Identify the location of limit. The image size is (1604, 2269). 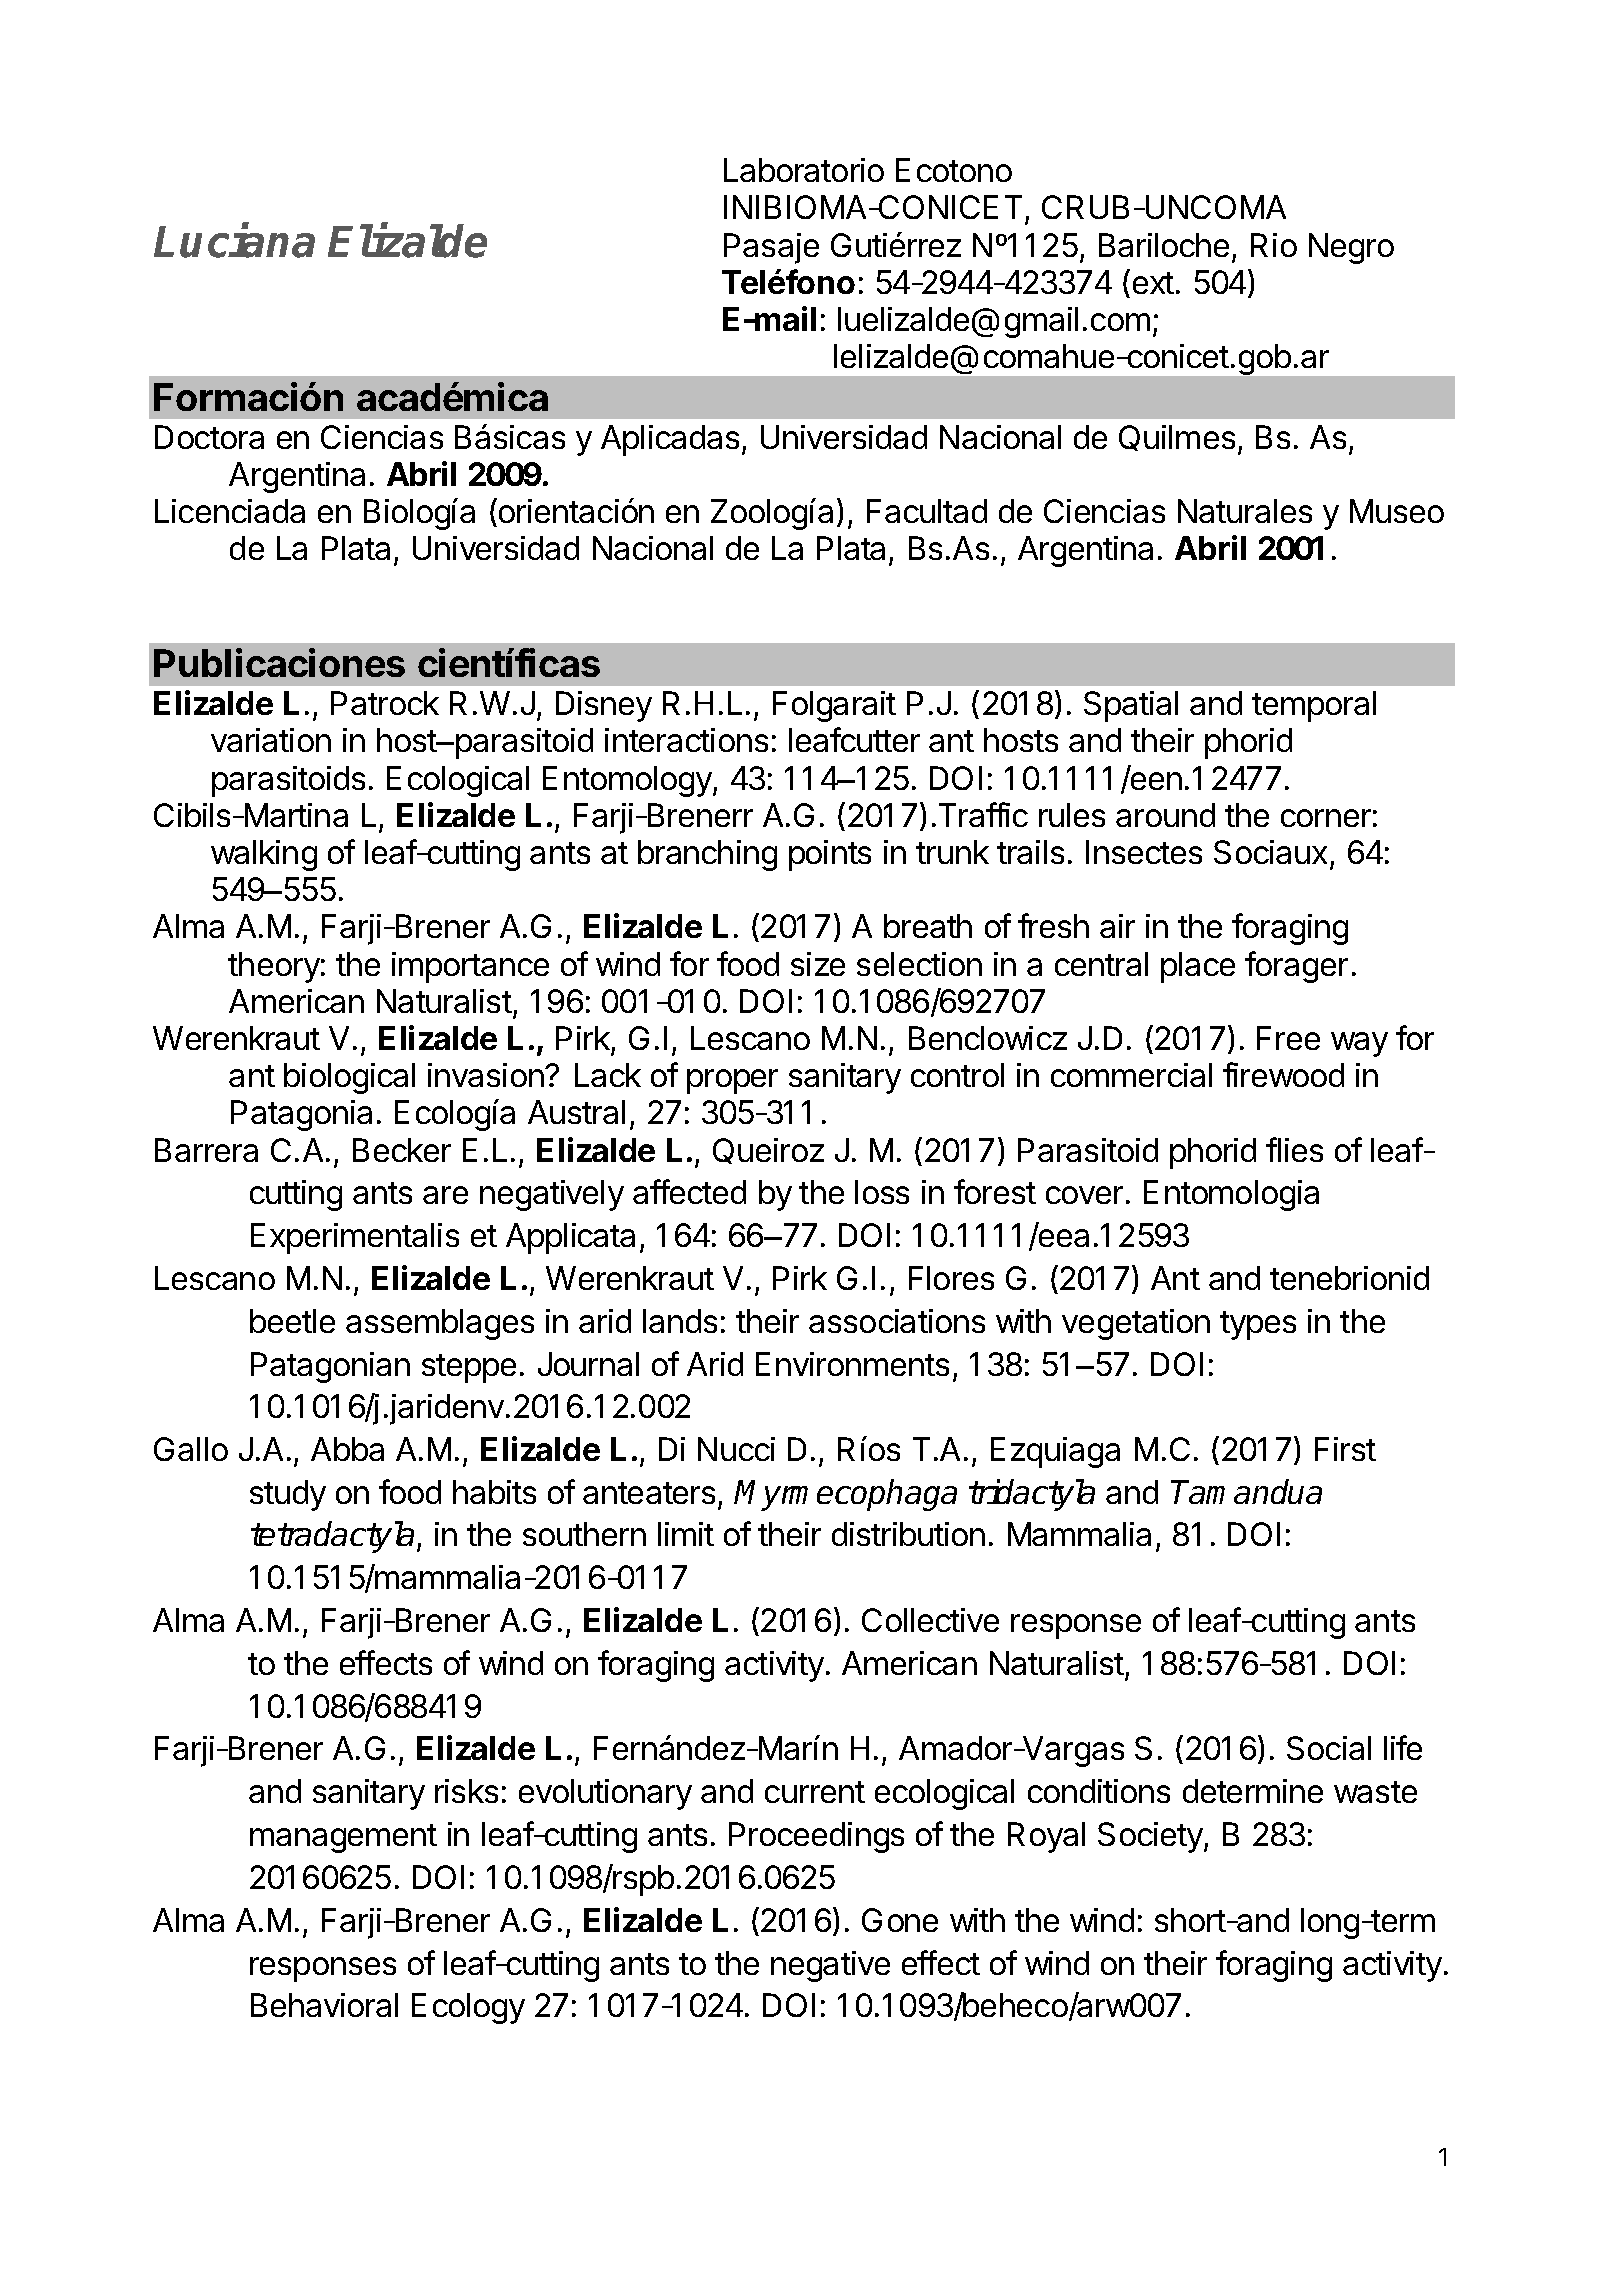
(686, 1534).
